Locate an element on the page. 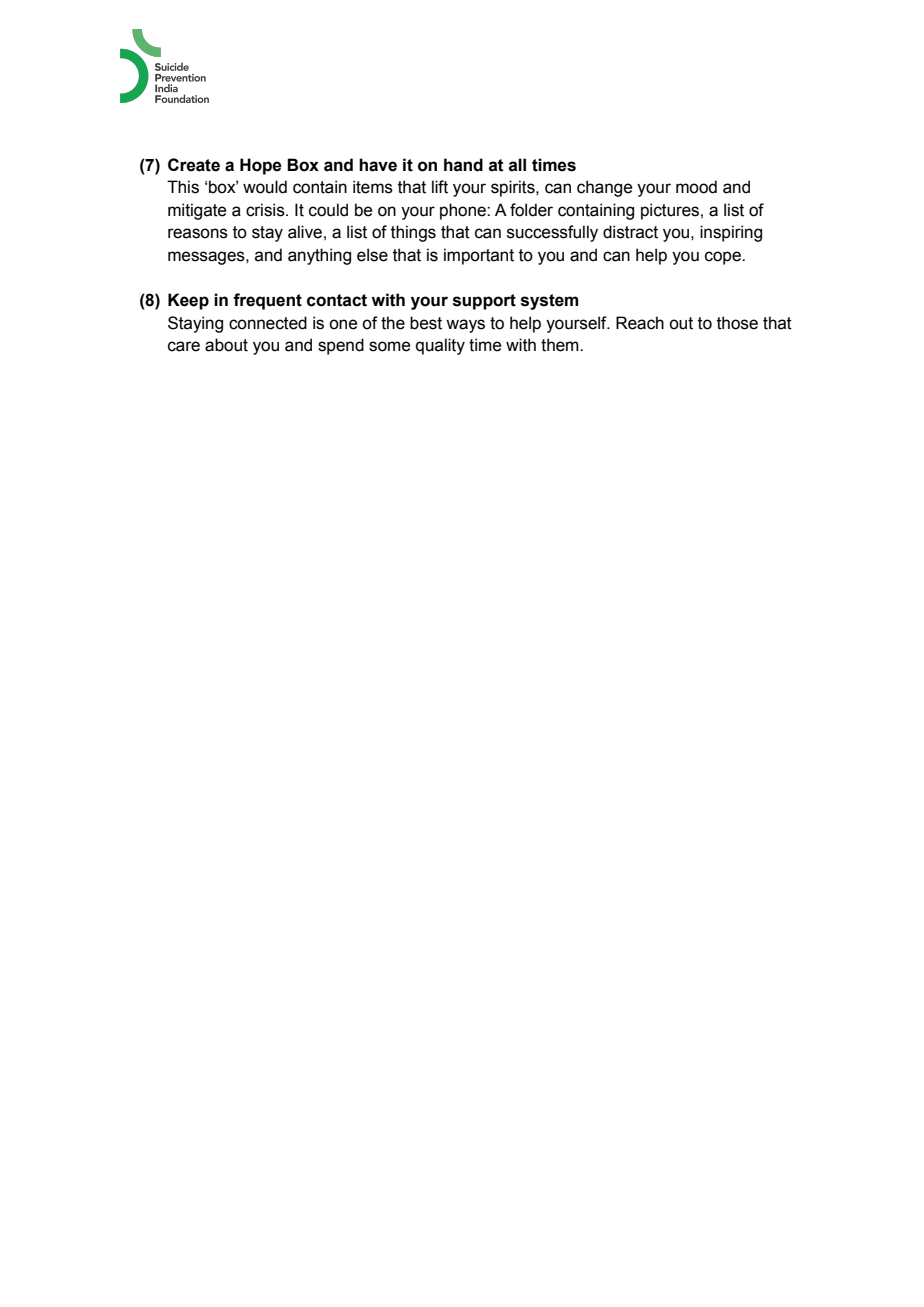  about is located at coordinates (226, 345).
